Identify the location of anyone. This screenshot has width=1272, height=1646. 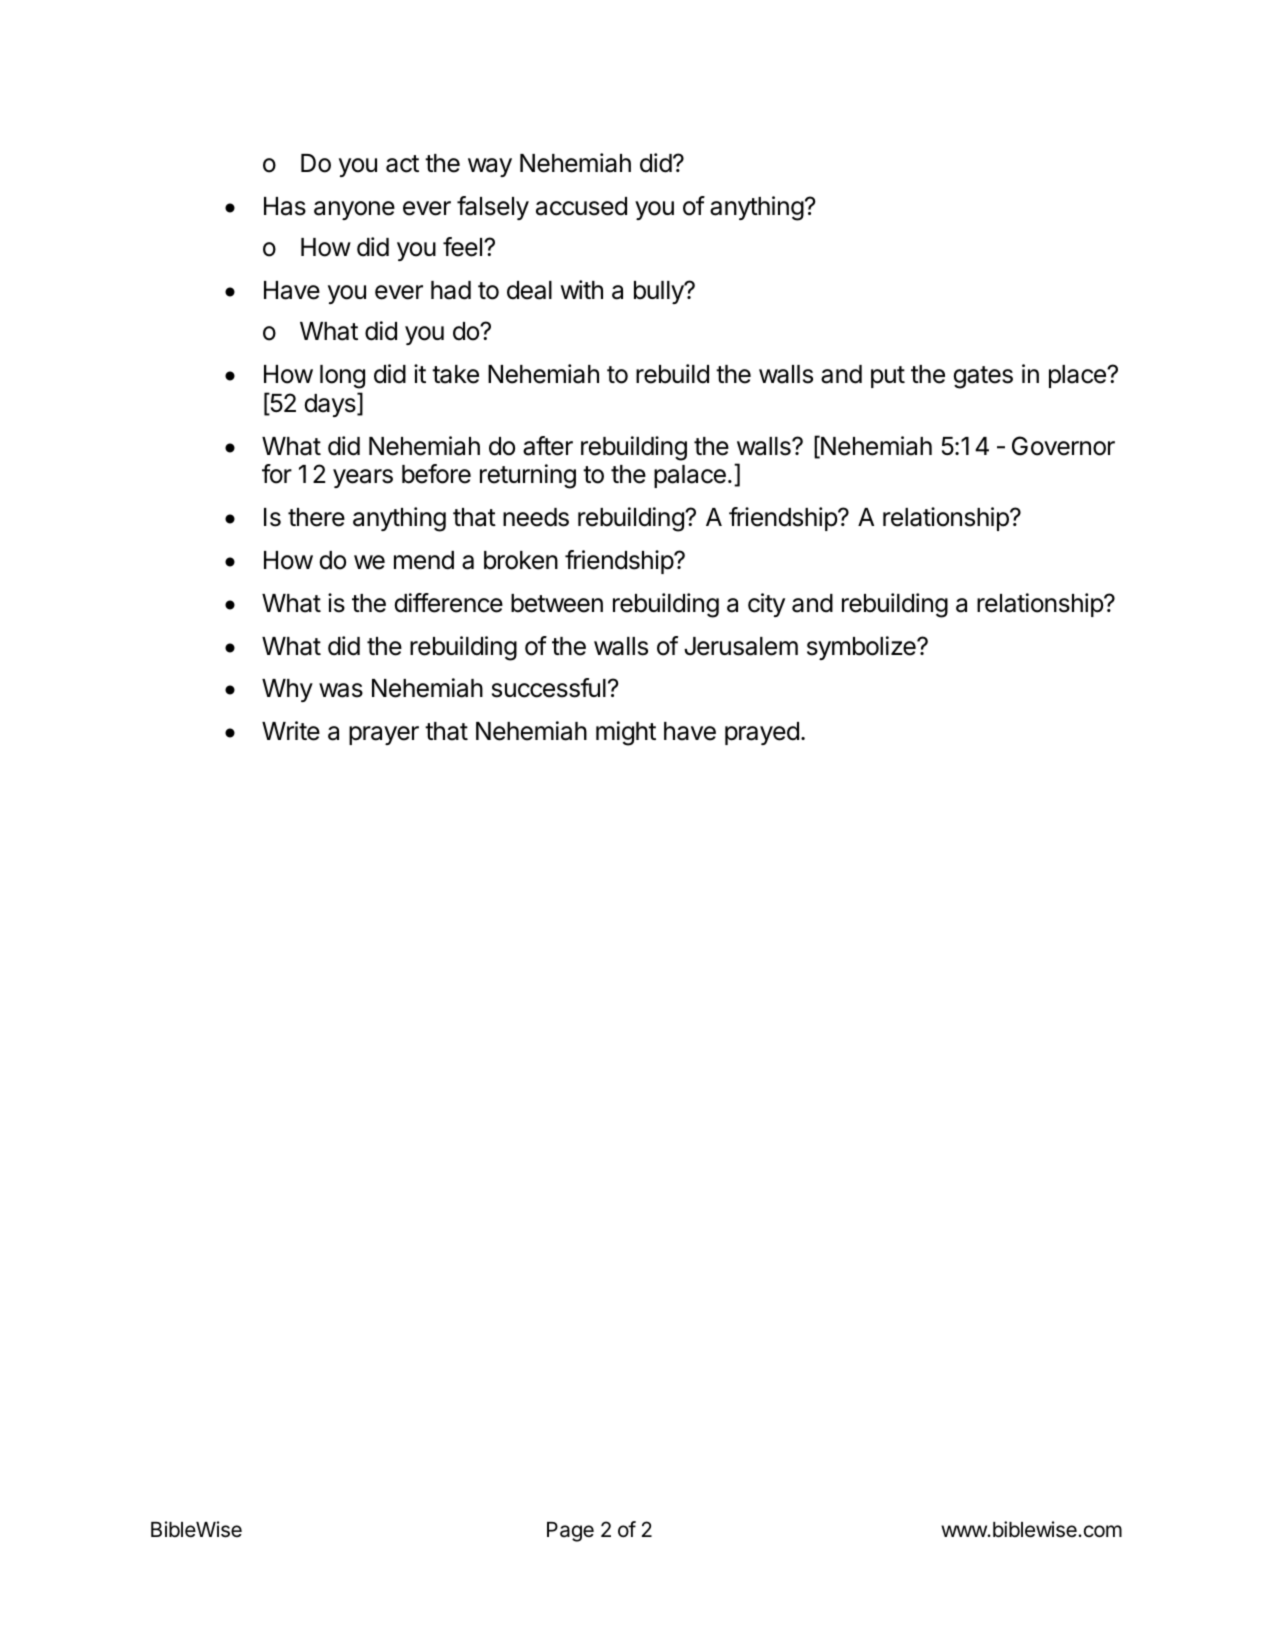
(354, 210).
